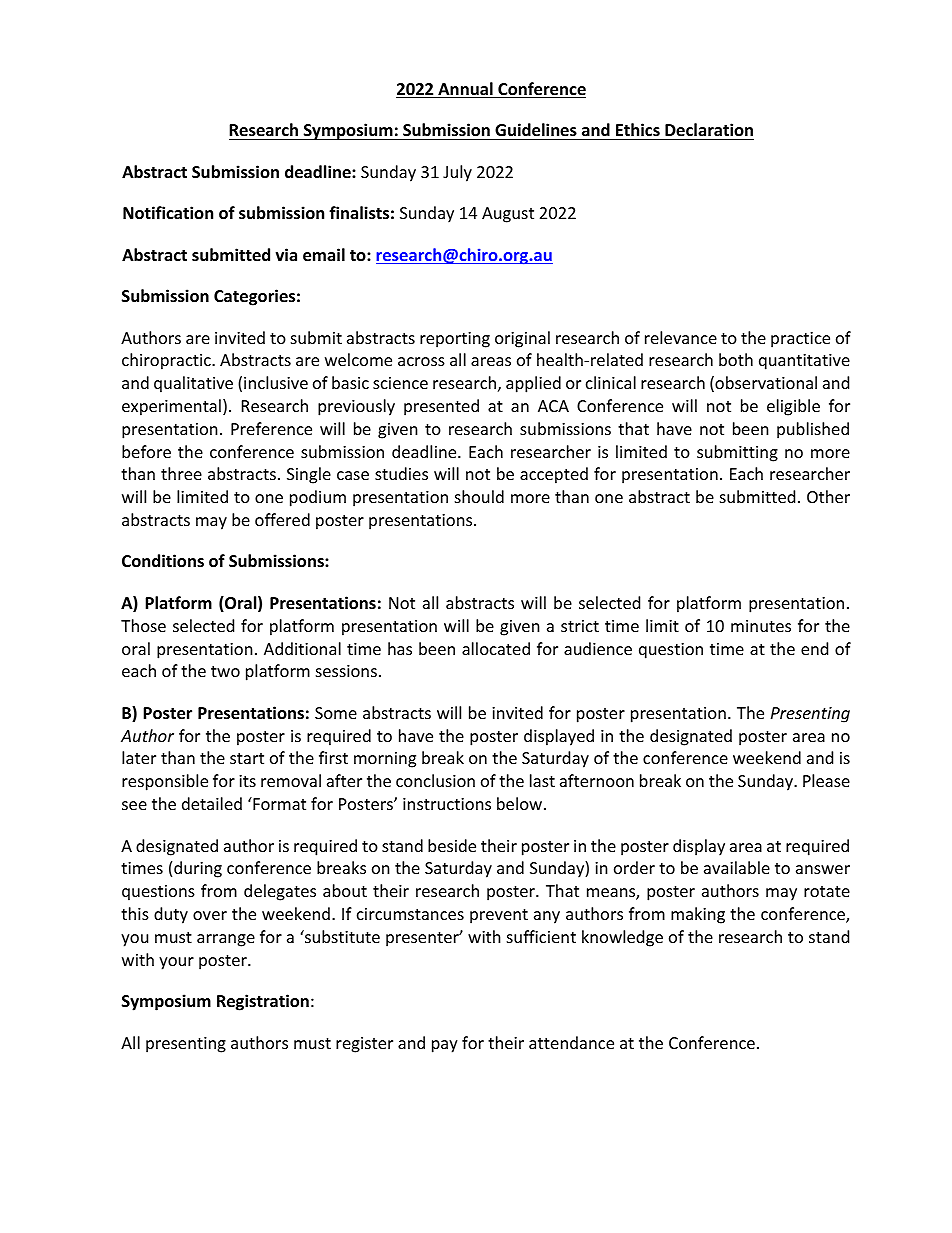 Image resolution: width=952 pixels, height=1233 pixels. I want to click on minutes, so click(761, 626).
